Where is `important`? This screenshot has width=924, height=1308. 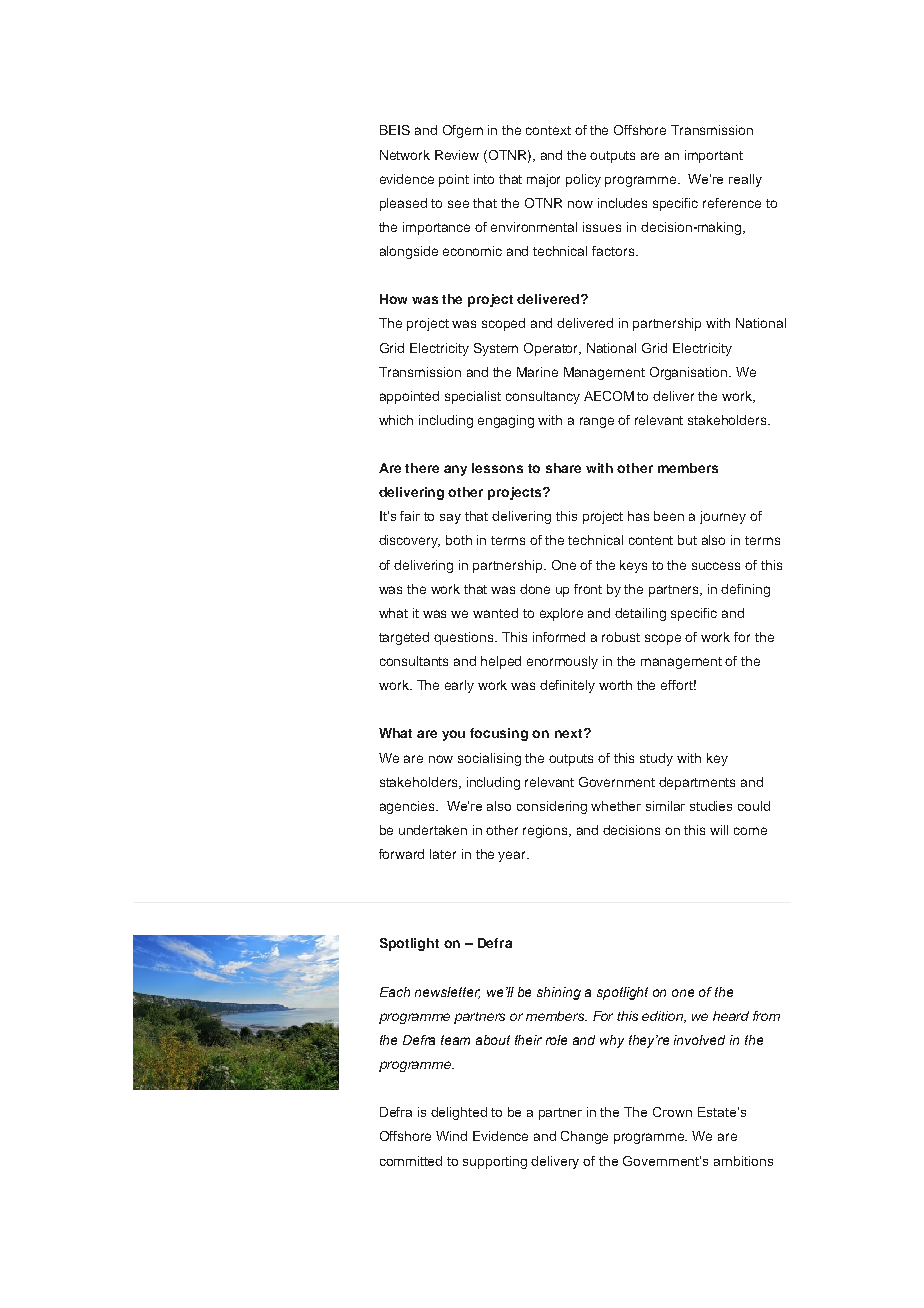 important is located at coordinates (714, 156).
